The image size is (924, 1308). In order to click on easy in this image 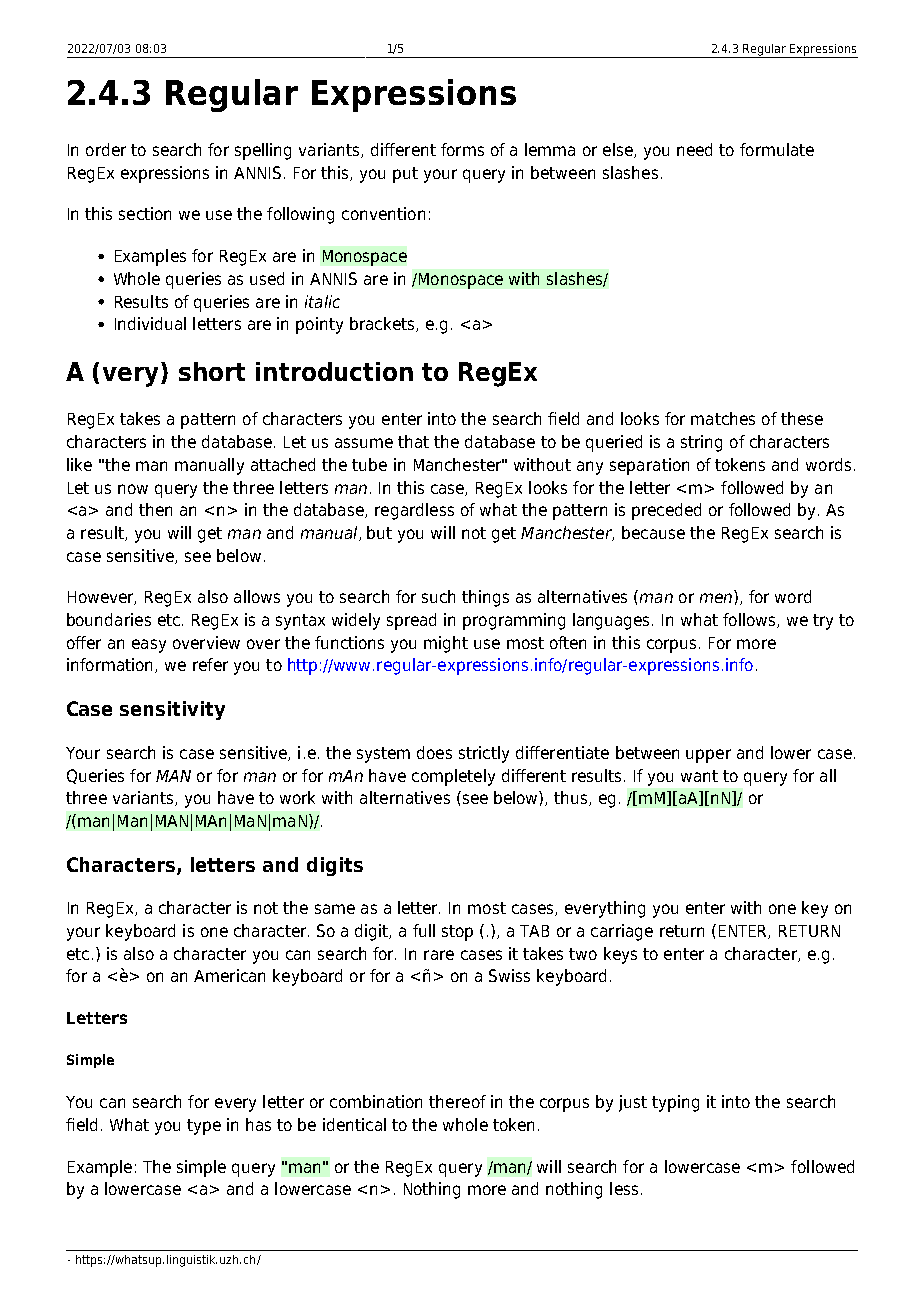, I will do `click(149, 646)`.
